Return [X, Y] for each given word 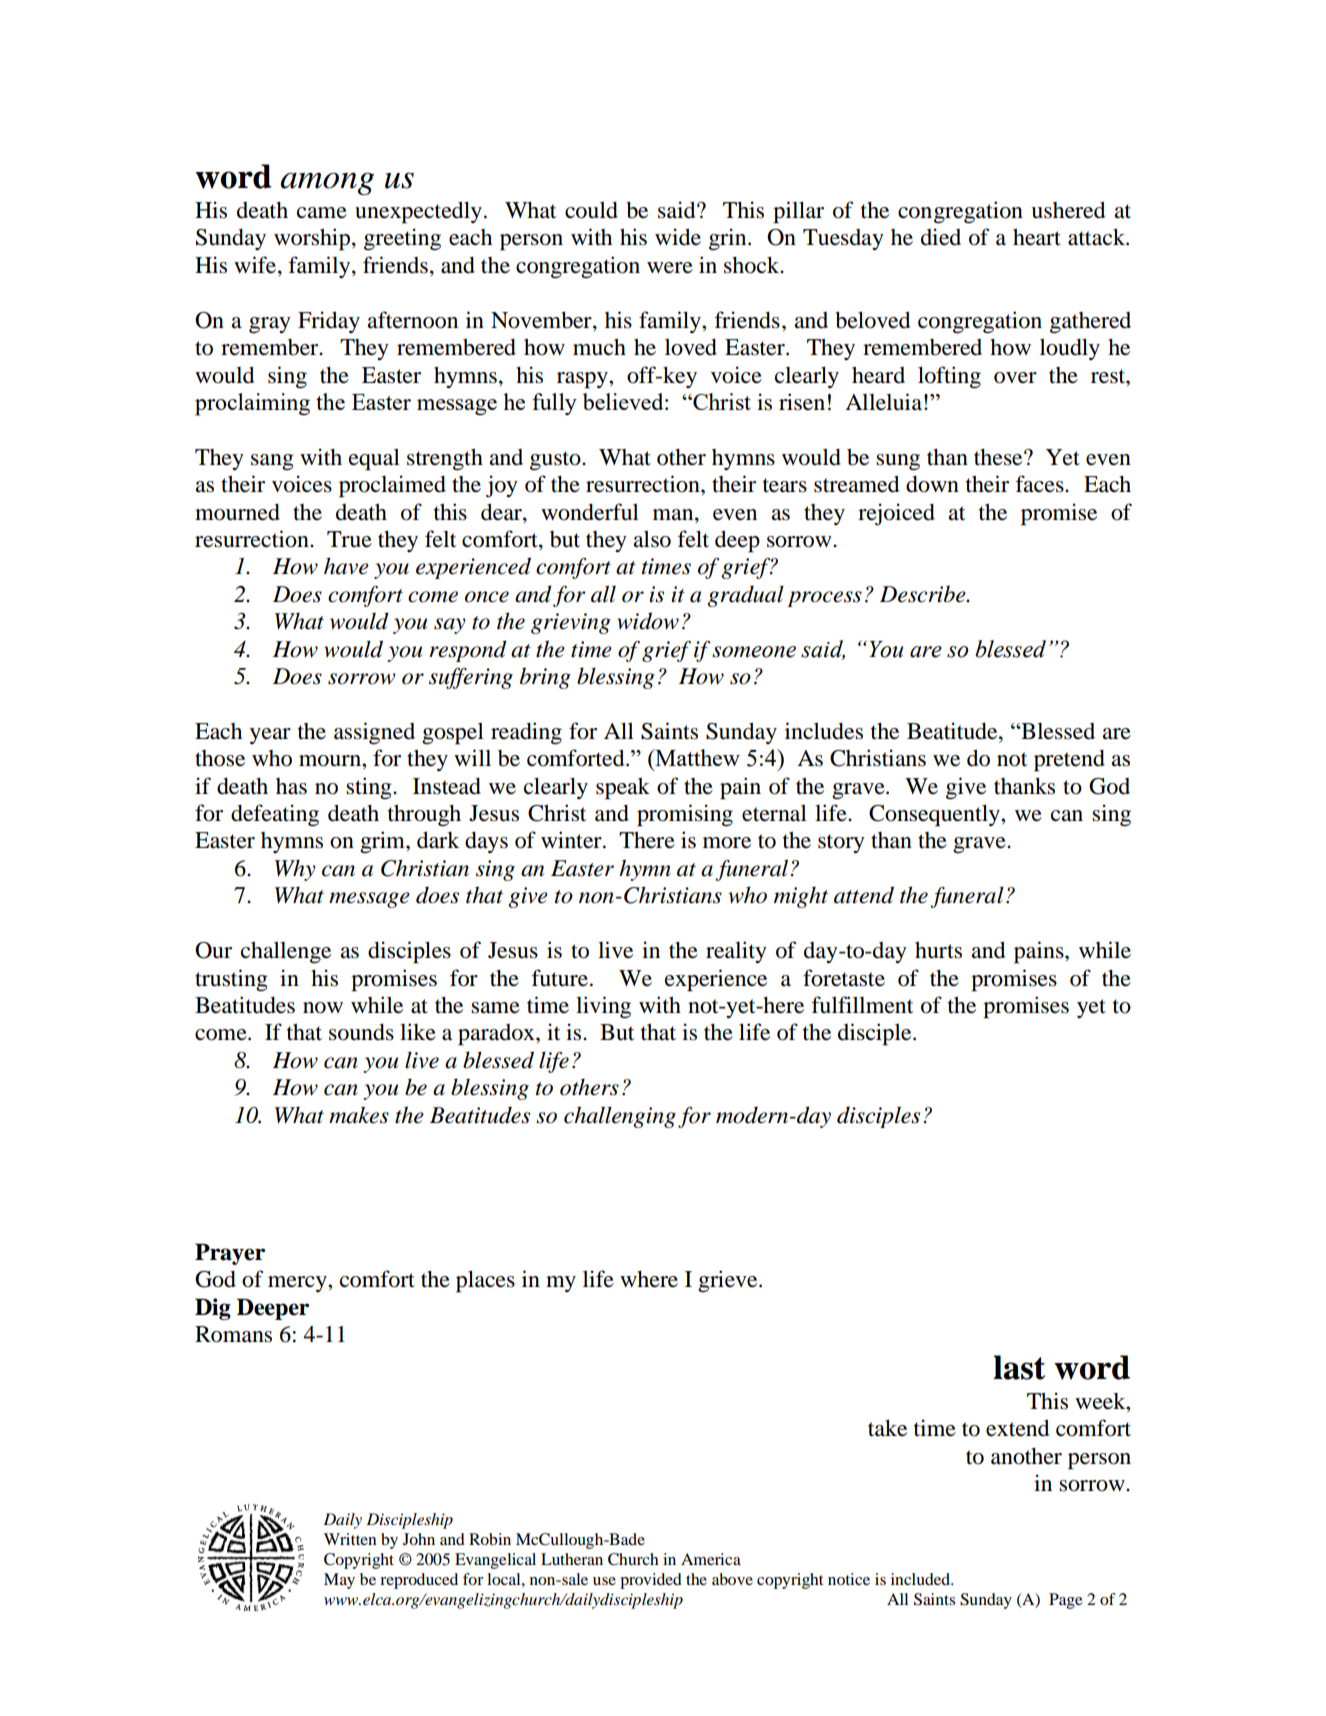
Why [295, 870]
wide [678, 237]
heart [1037, 237]
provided [651, 1581]
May [339, 1581]
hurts [938, 950]
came [322, 213]
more [727, 843]
